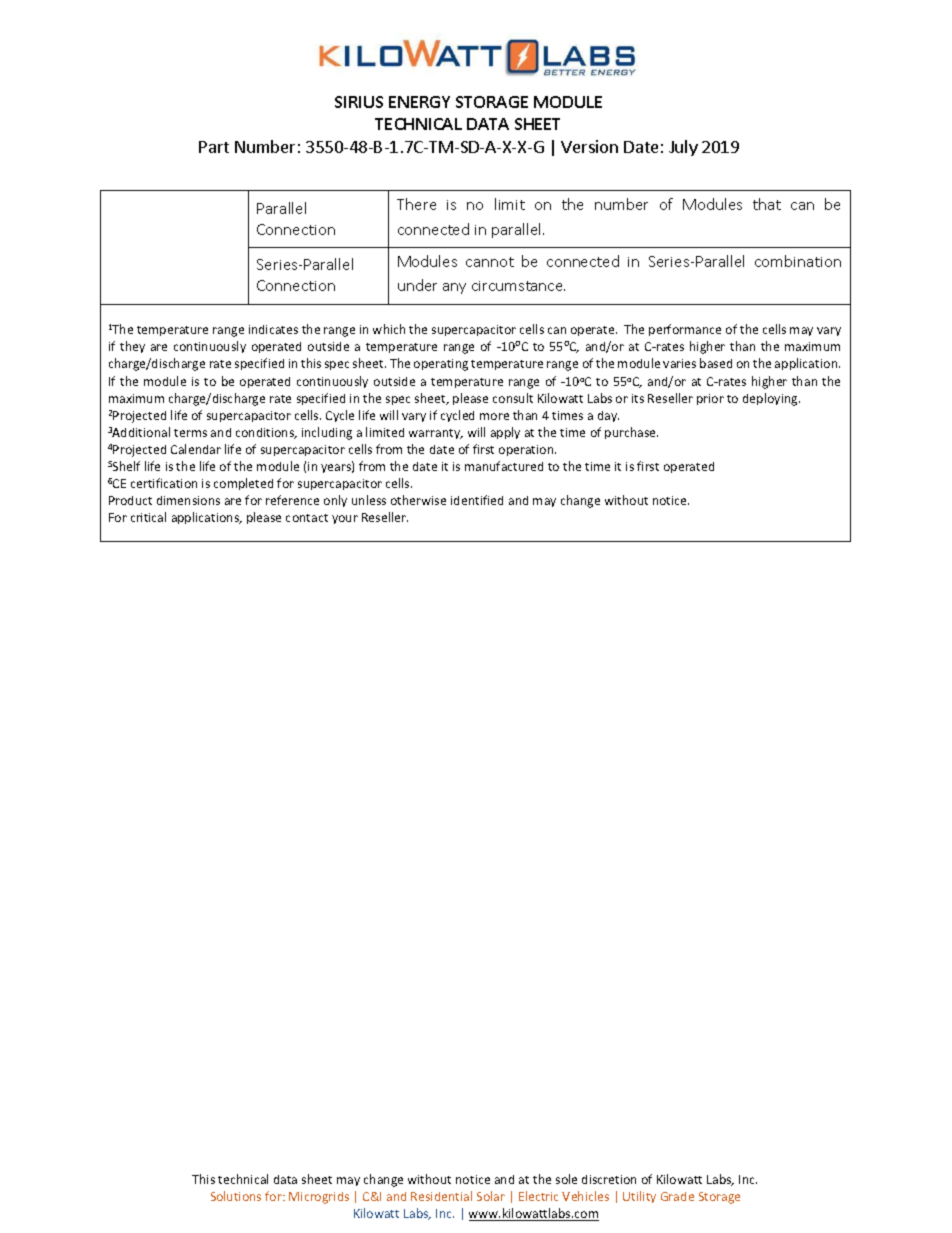 Image resolution: width=952 pixels, height=1233 pixels. I want to click on Part, so click(214, 147).
